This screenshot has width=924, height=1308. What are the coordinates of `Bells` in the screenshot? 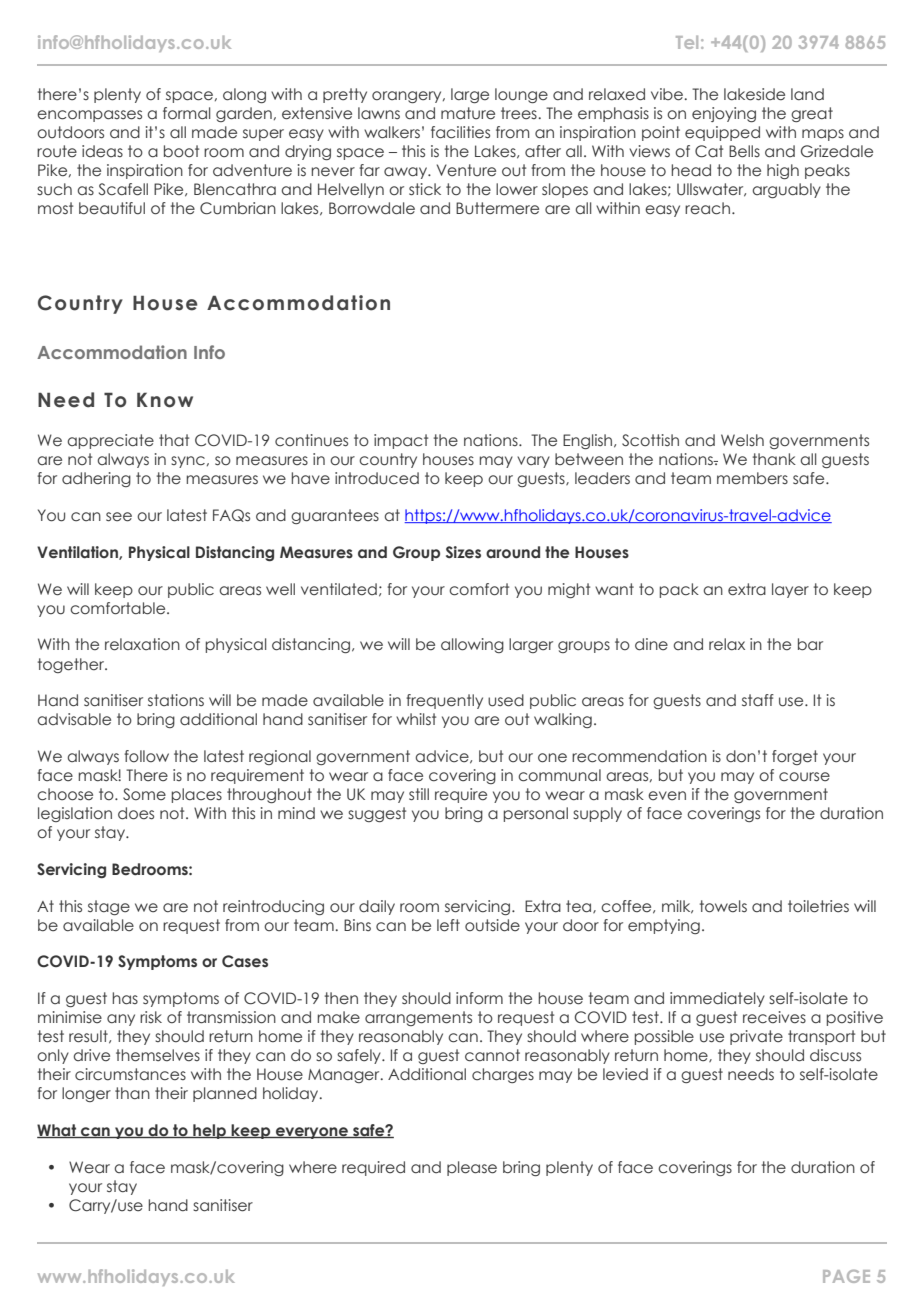 It's located at (744, 151).
